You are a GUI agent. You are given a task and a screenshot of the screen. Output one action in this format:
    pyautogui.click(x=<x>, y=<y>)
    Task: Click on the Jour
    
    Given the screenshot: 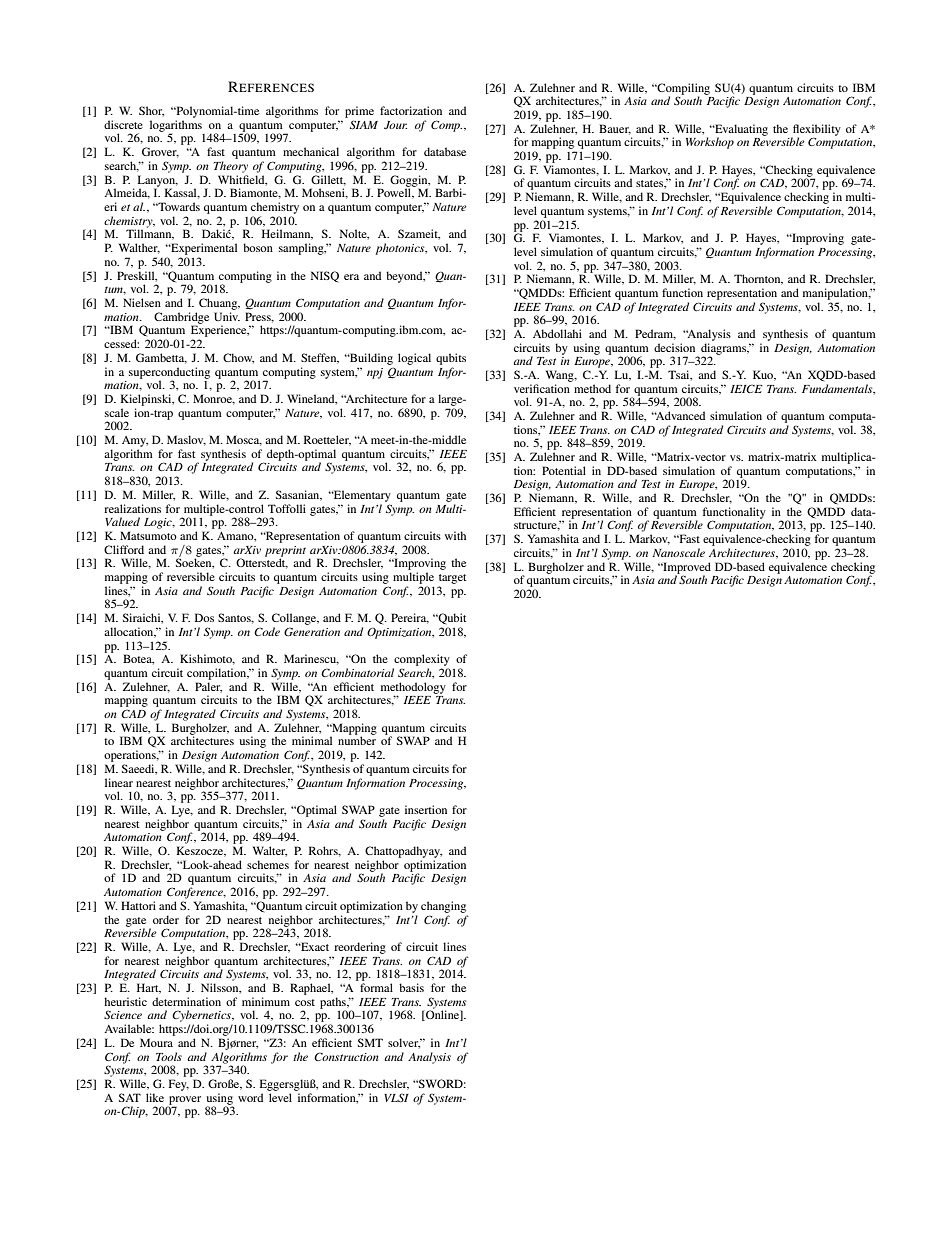 What is the action you would take?
    pyautogui.click(x=395, y=125)
